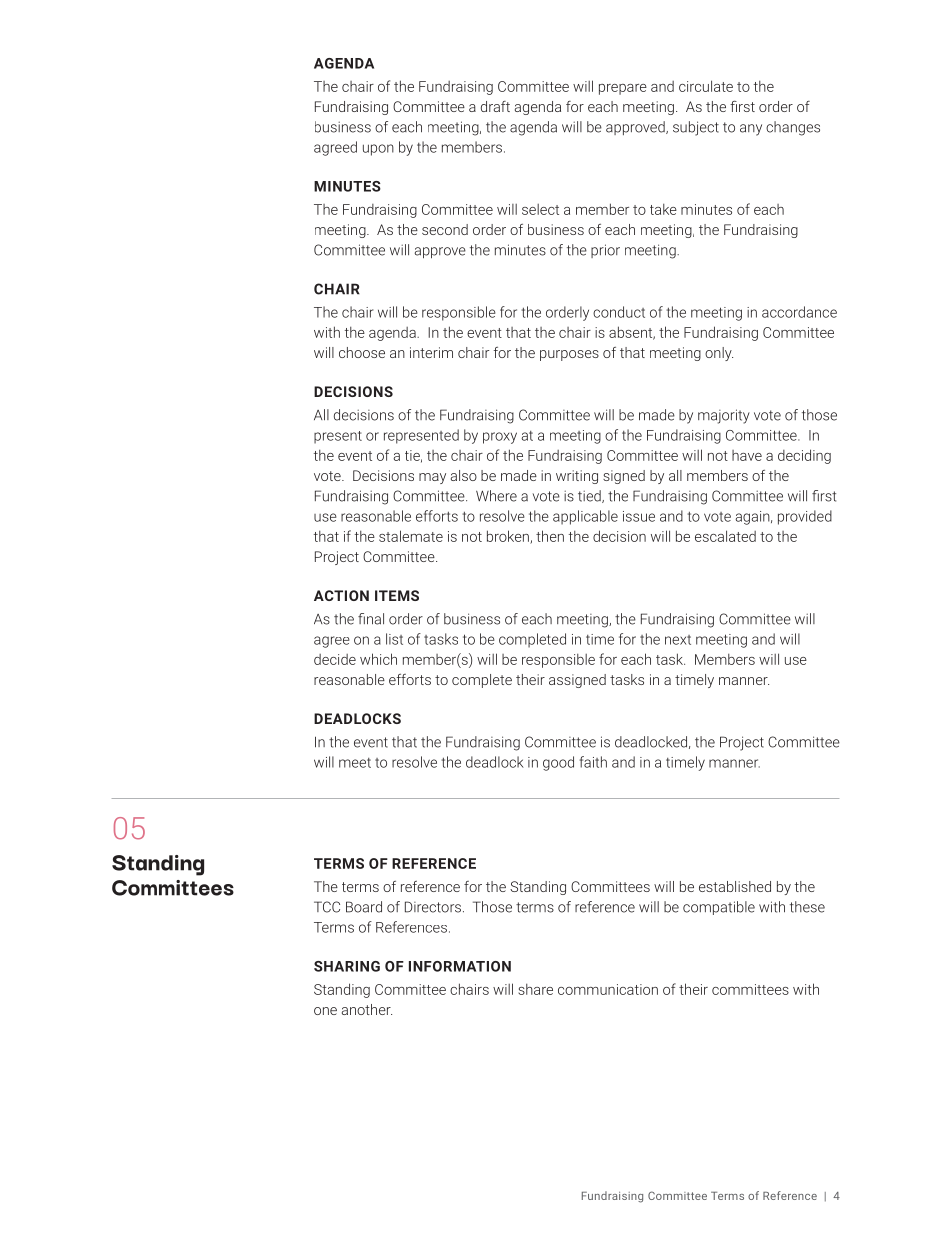 This page has height=1233, width=952. I want to click on share, so click(535, 989).
